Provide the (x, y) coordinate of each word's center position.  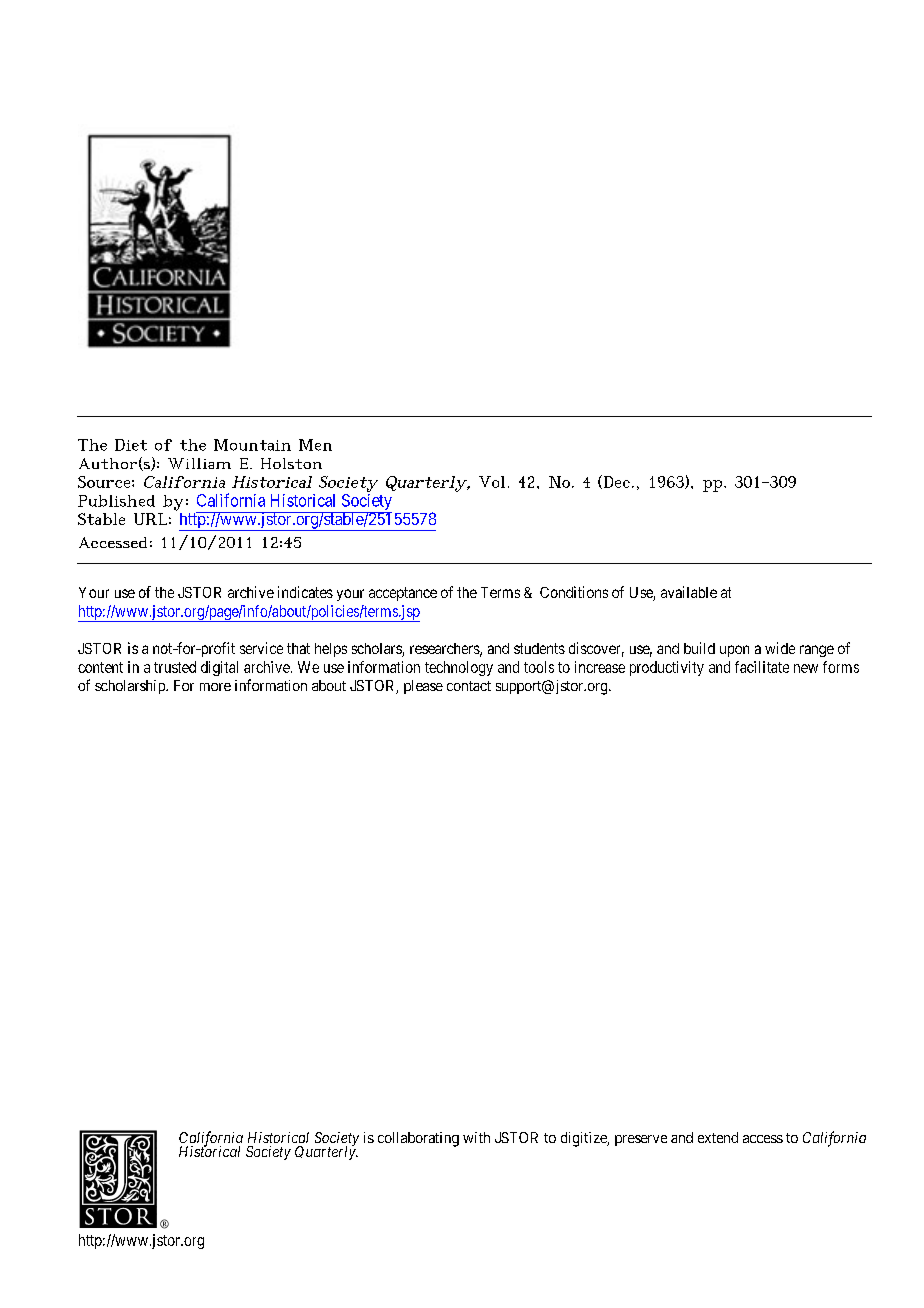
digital (219, 668)
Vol (492, 482)
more (215, 687)
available (689, 592)
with (476, 1137)
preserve (641, 1140)
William (199, 463)
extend (718, 1137)
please (423, 687)
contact (469, 686)
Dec (615, 482)
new (806, 668)
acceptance (403, 594)
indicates (305, 592)
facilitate (762, 667)
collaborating (418, 1139)
